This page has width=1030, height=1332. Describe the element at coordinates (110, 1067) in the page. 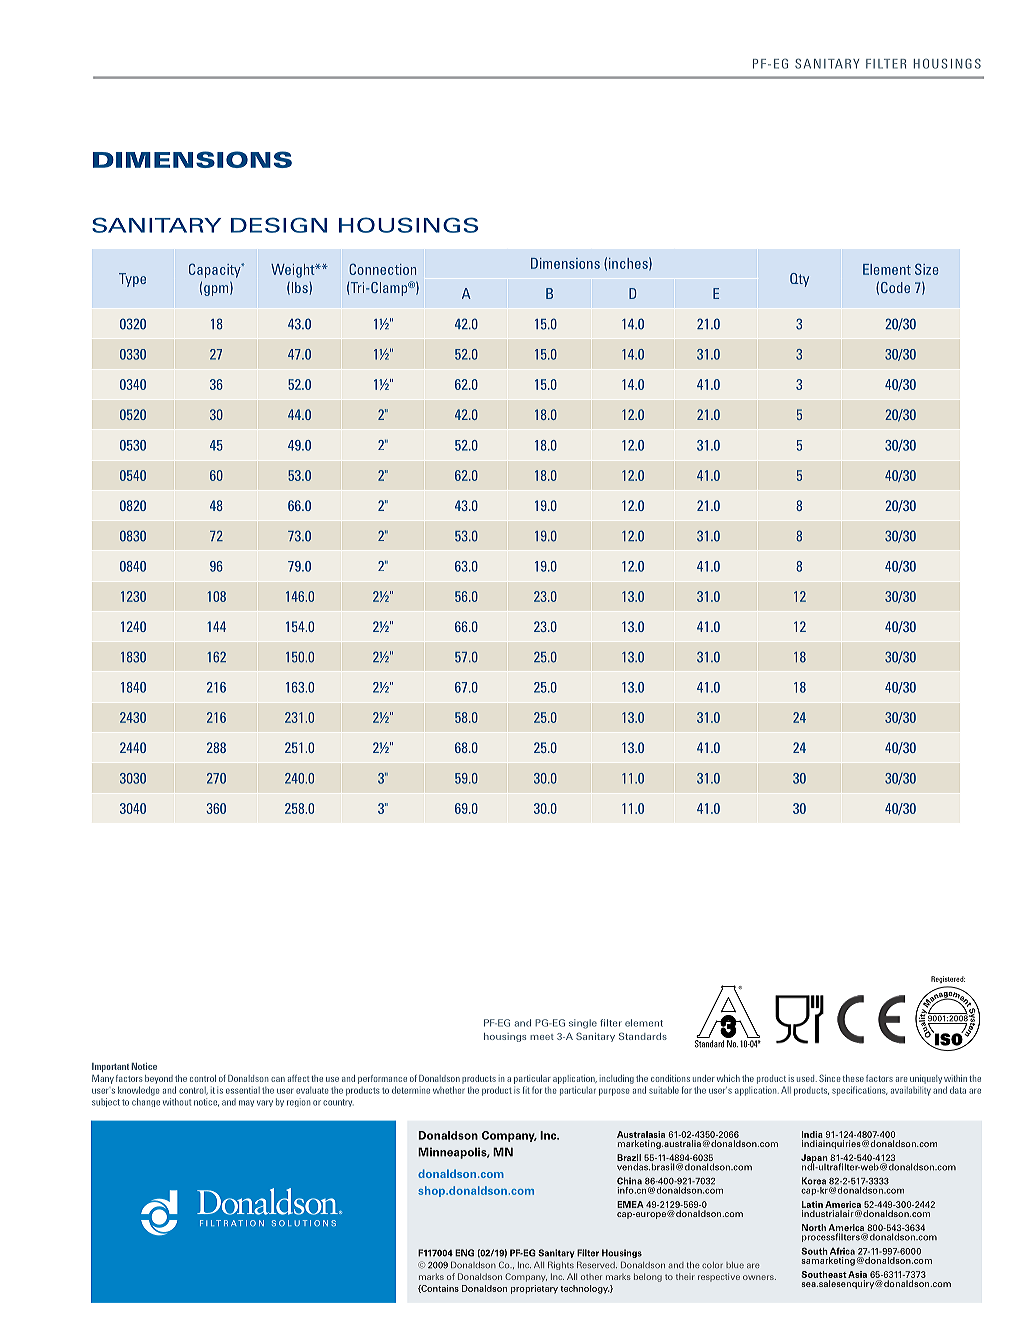

I see `Important` at that location.
